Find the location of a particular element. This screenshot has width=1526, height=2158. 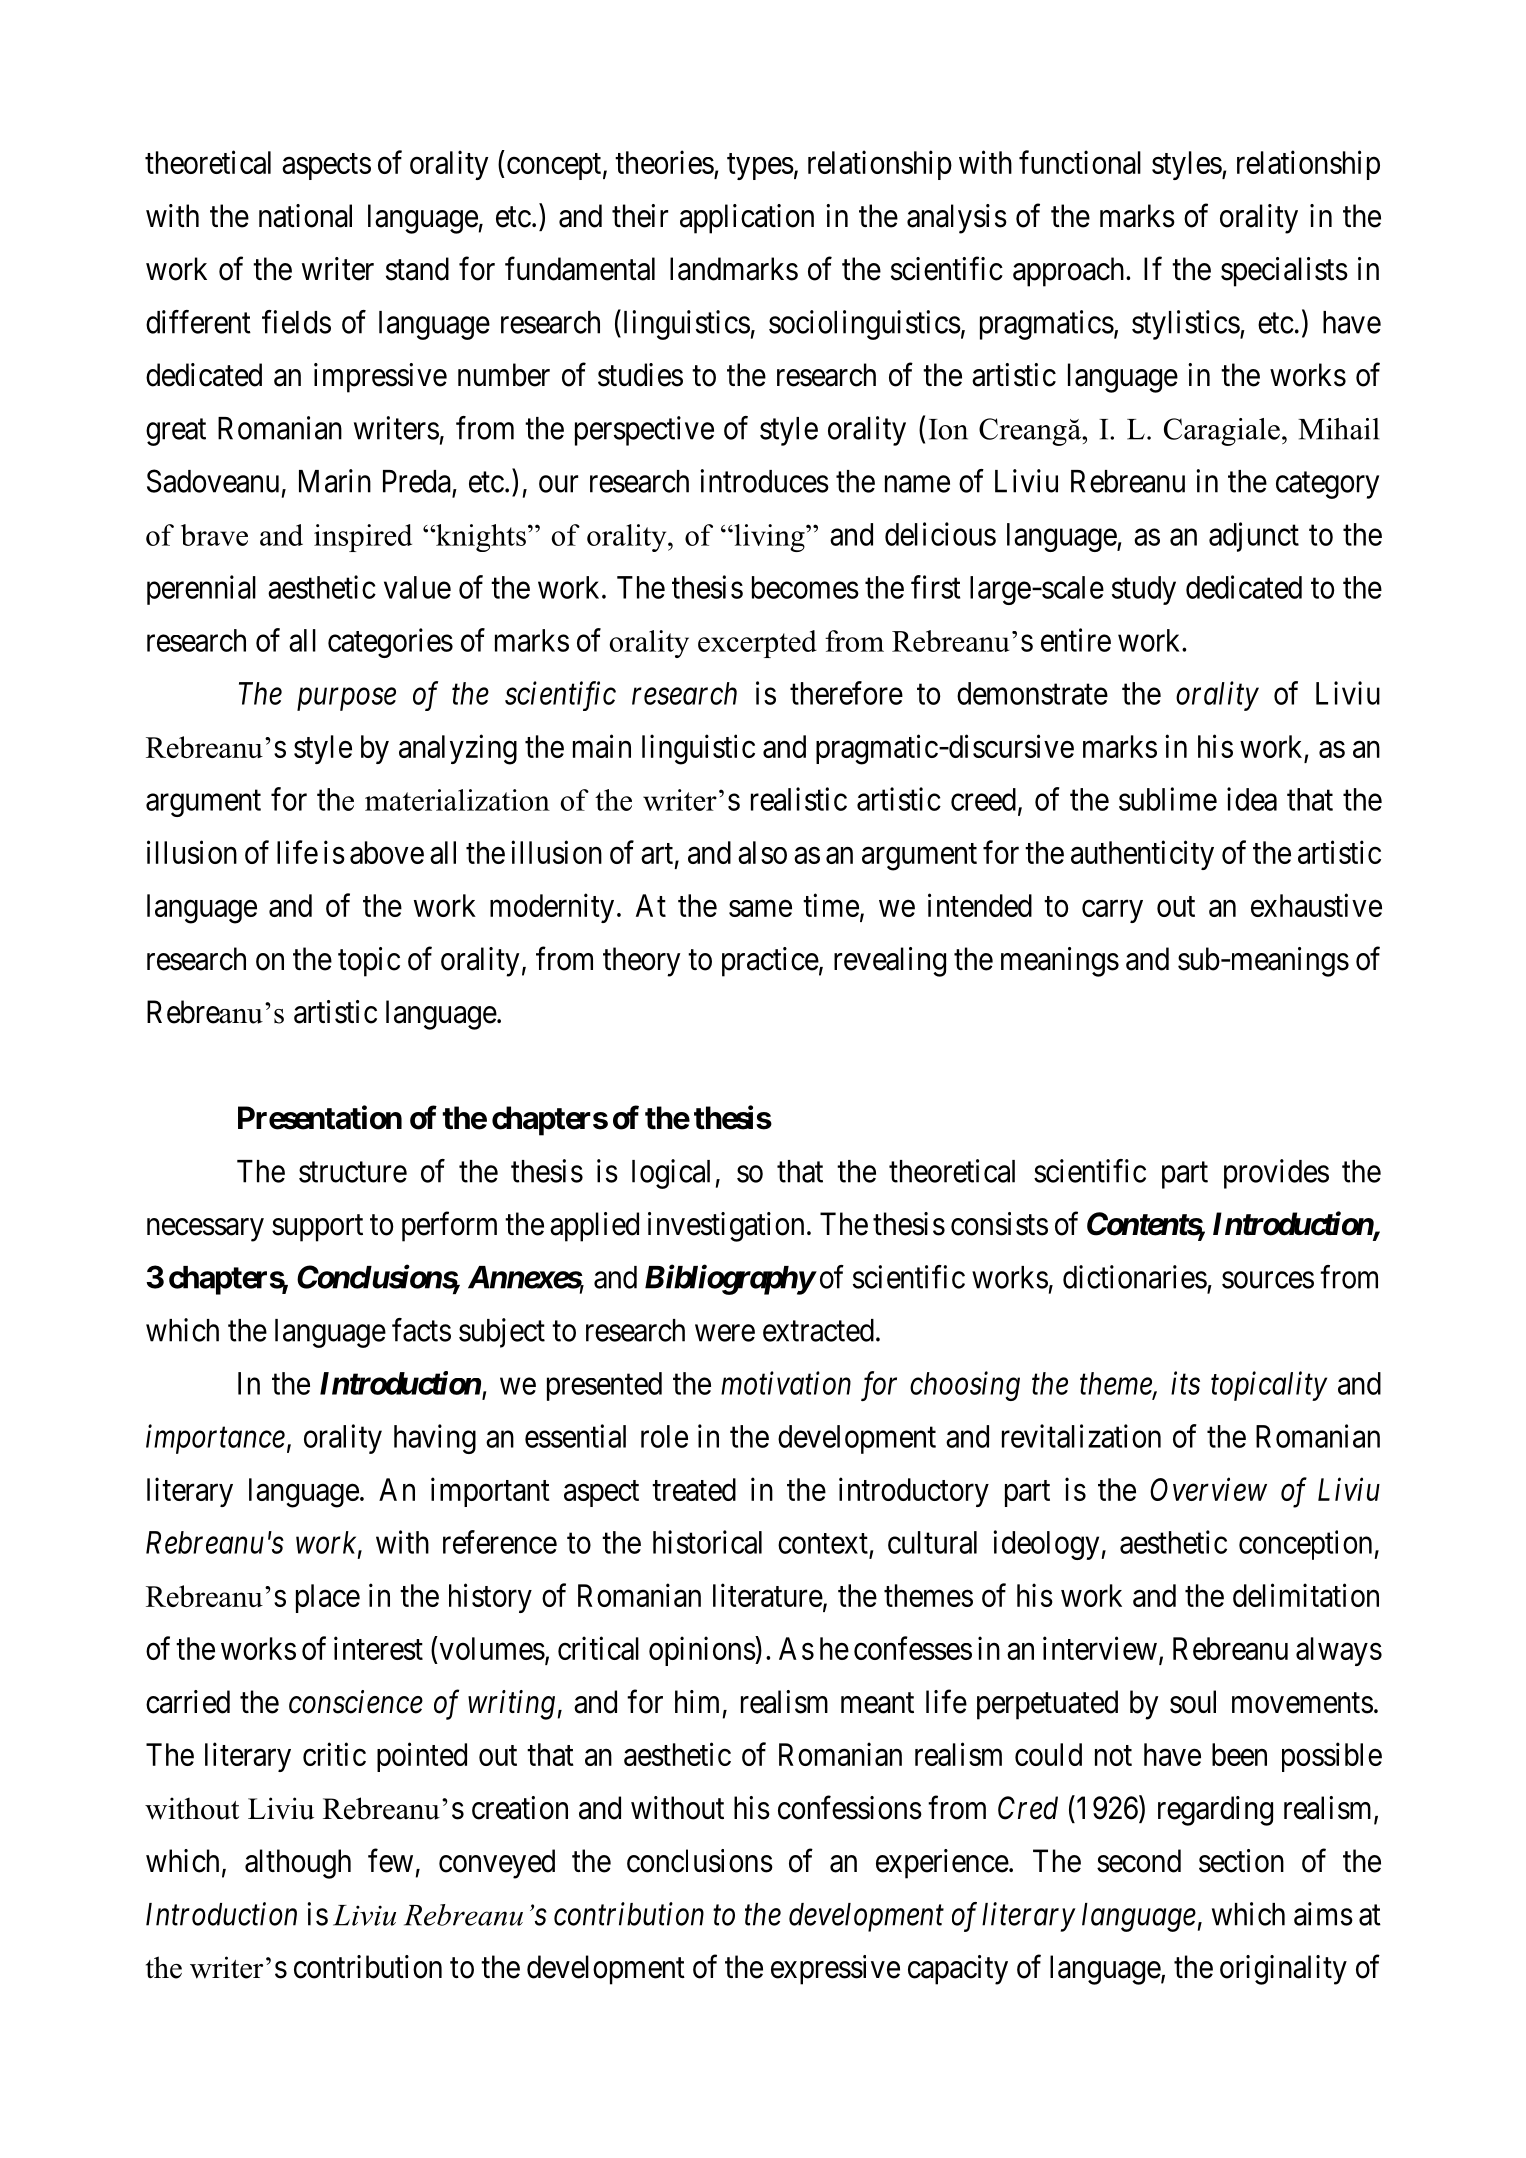

expressive is located at coordinates (835, 1970).
